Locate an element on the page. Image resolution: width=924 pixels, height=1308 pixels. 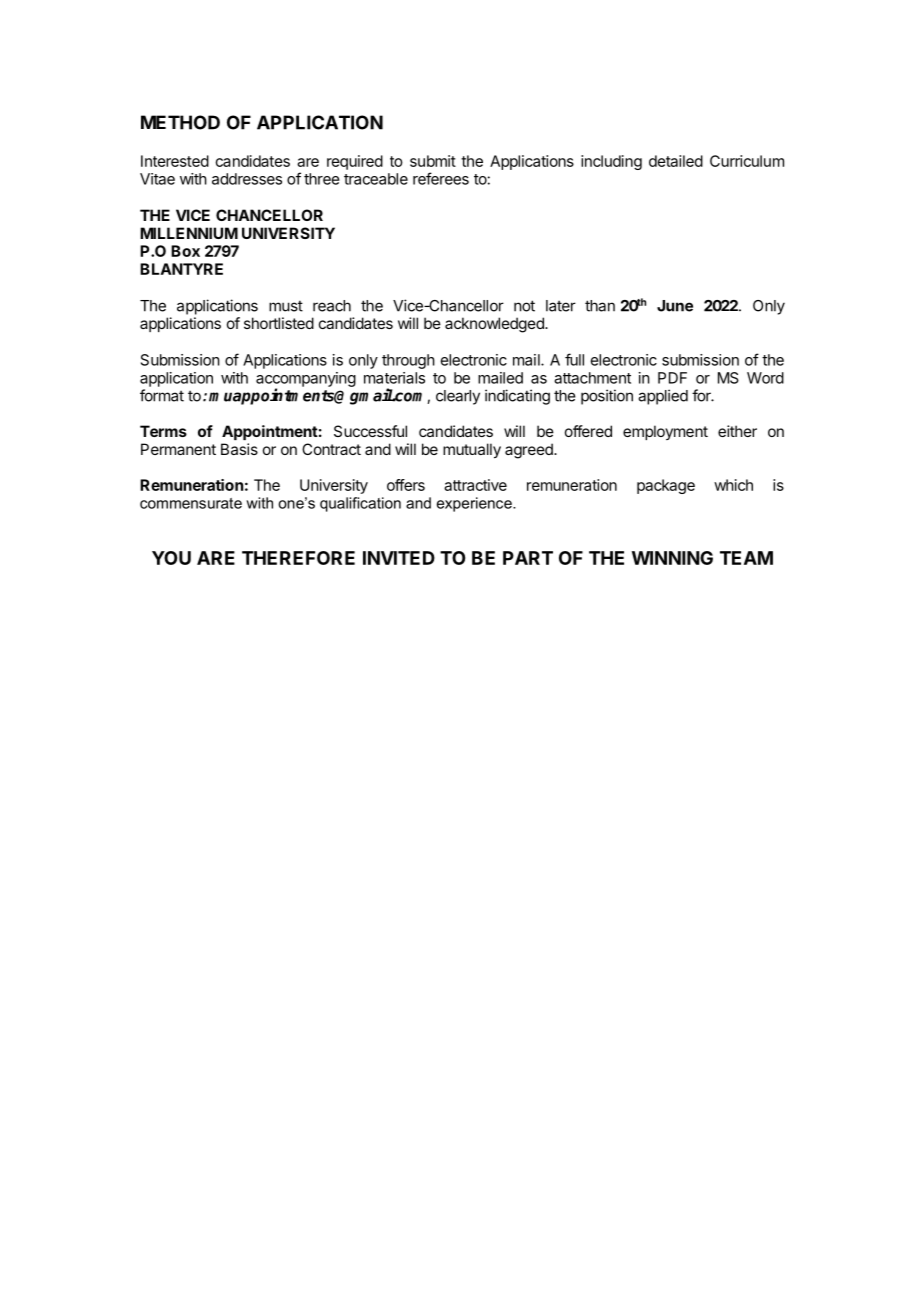
shortlisted is located at coordinates (279, 323).
